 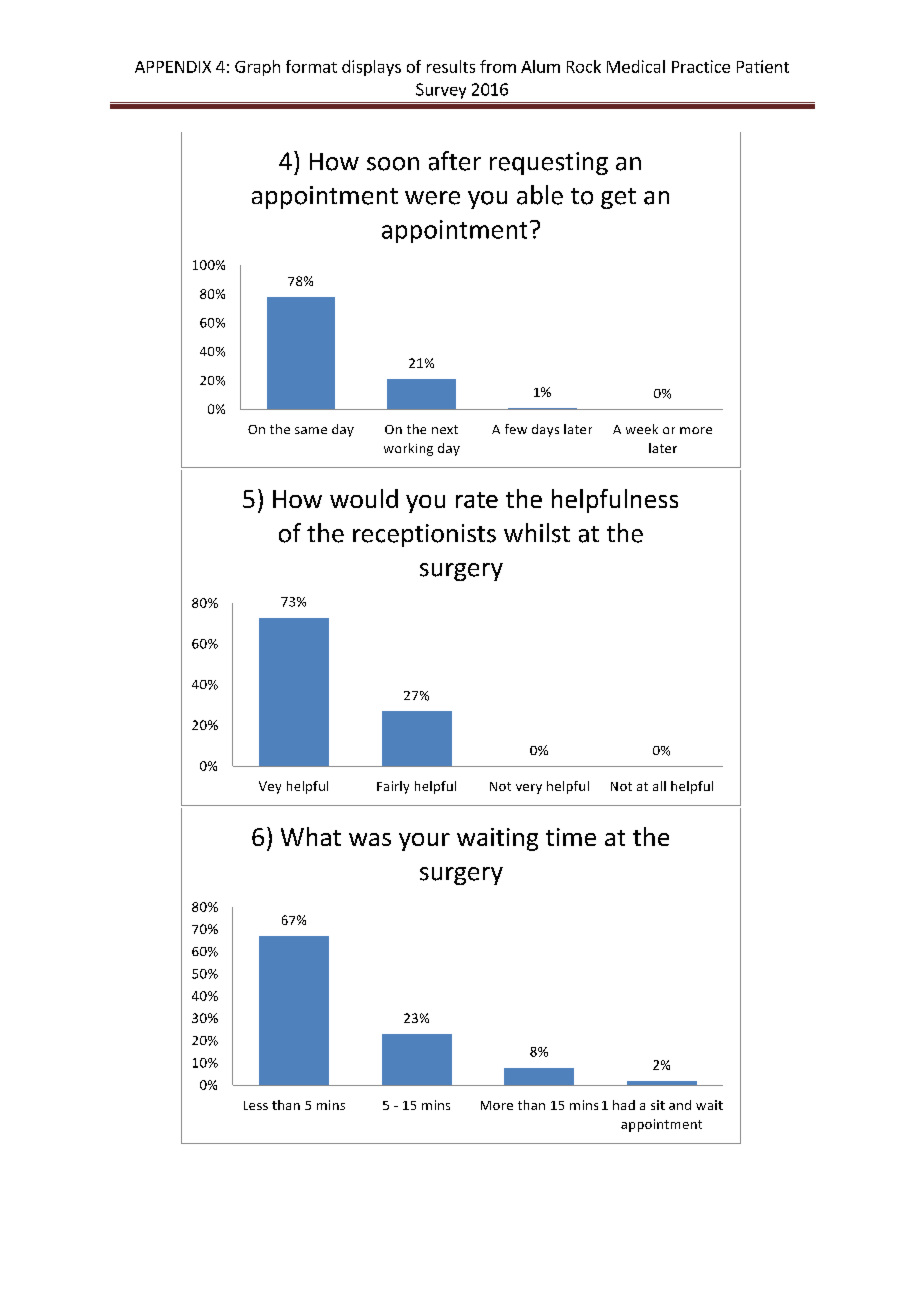 What do you see at coordinates (432, 198) in the screenshot?
I see `were` at bounding box center [432, 198].
